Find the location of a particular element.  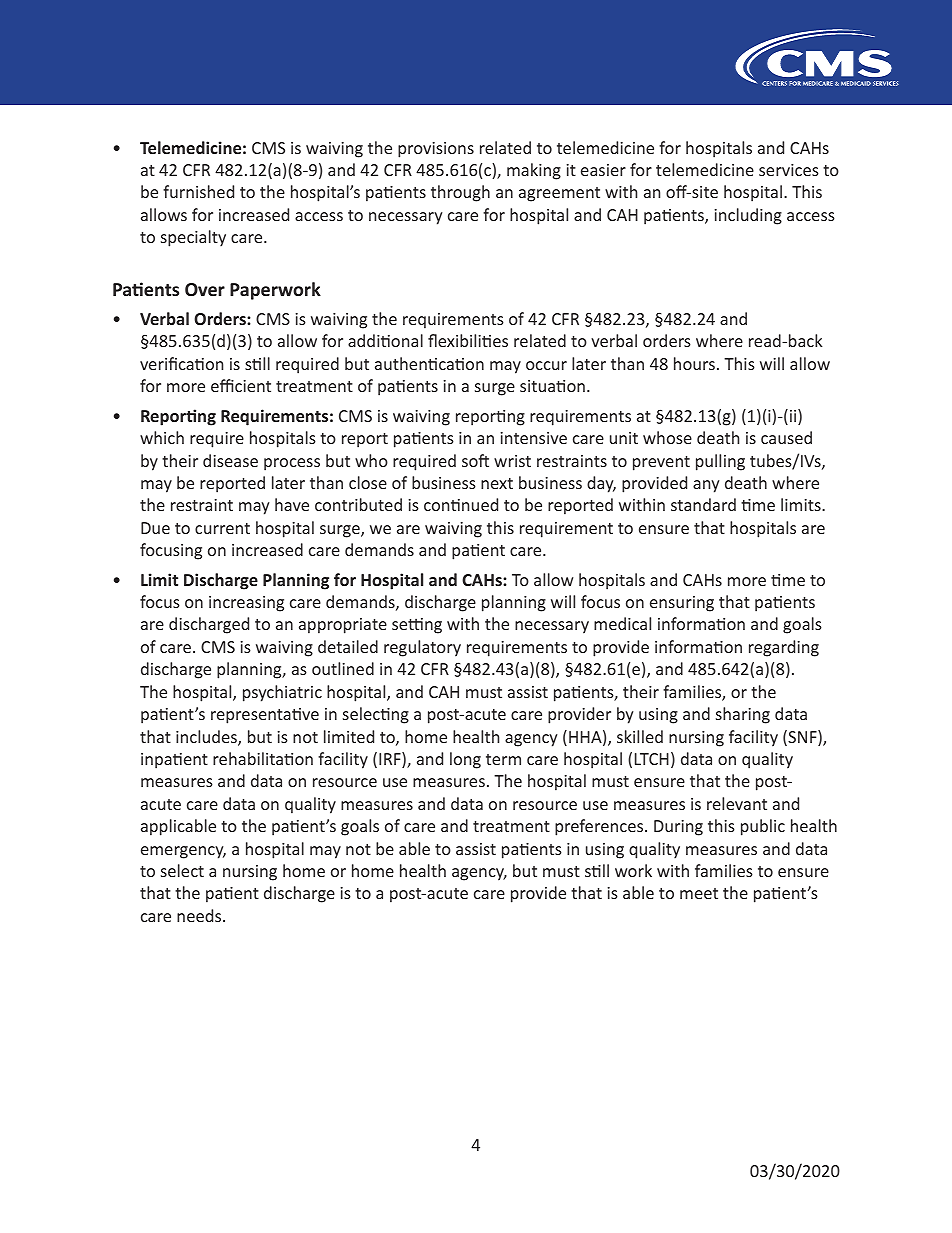

furnished is located at coordinates (198, 191).
